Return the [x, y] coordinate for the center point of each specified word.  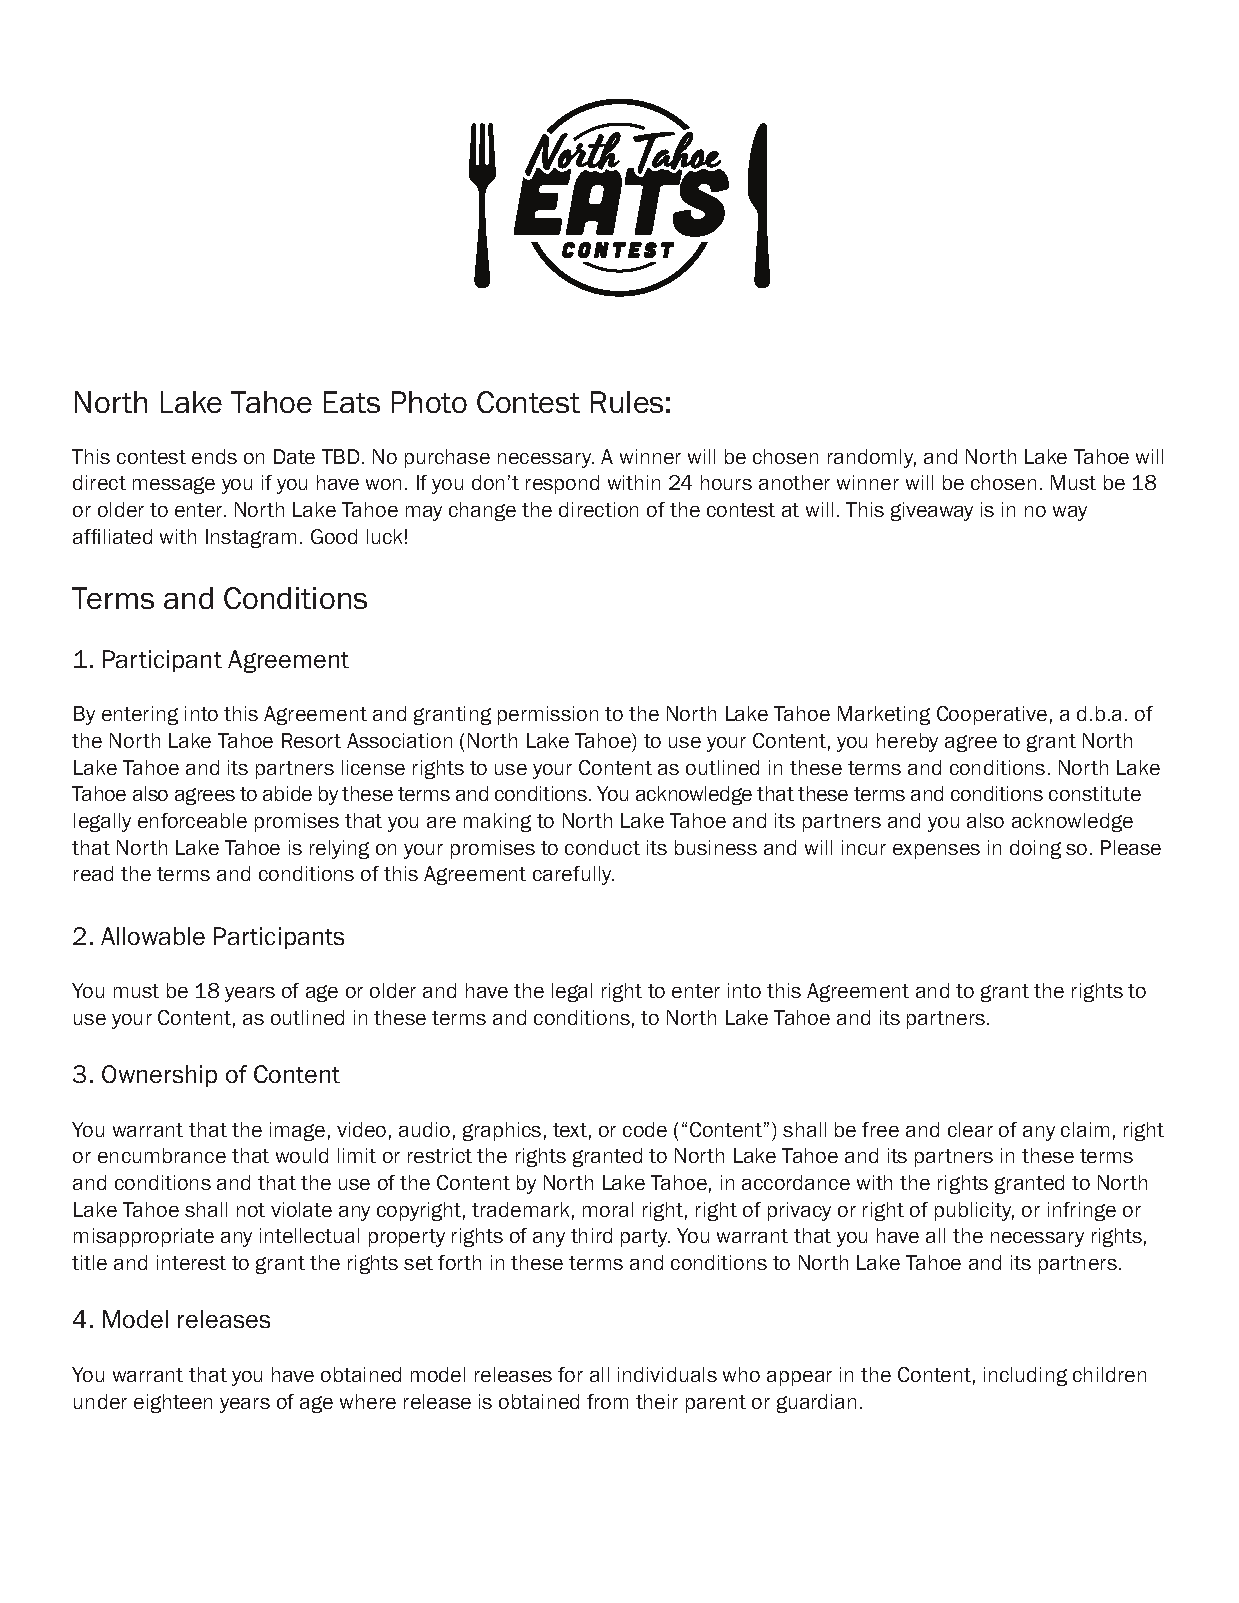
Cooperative [992, 715]
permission [548, 715]
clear [970, 1129]
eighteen [173, 1403]
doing [1035, 849]
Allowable [153, 936]
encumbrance [162, 1155]
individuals [667, 1374]
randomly [872, 458]
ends [214, 456]
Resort [311, 740]
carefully [573, 875]
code [645, 1129]
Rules [627, 402]
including [1025, 1376]
